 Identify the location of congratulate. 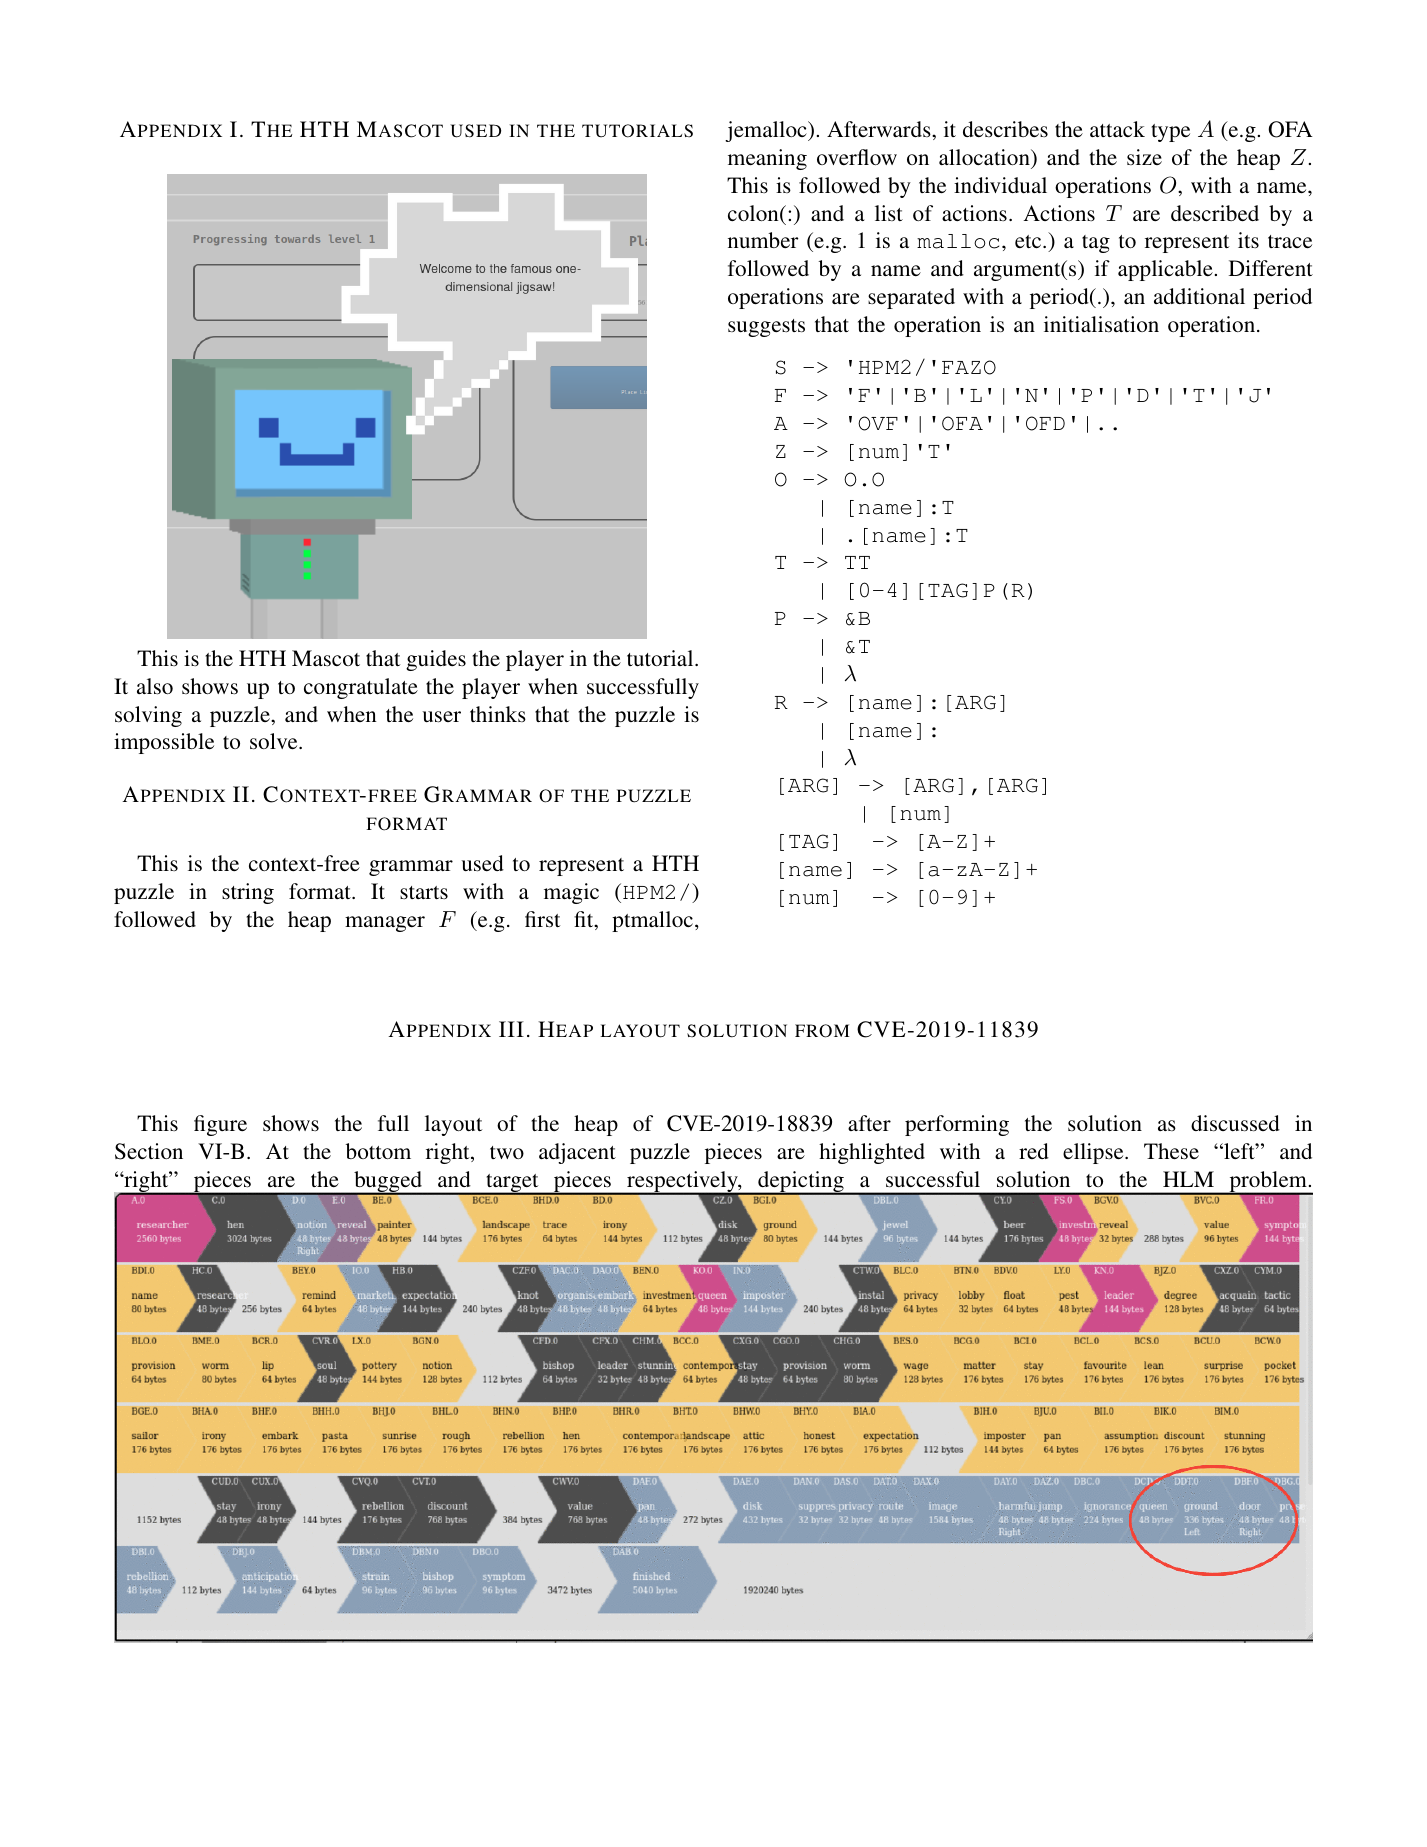
(361, 688).
